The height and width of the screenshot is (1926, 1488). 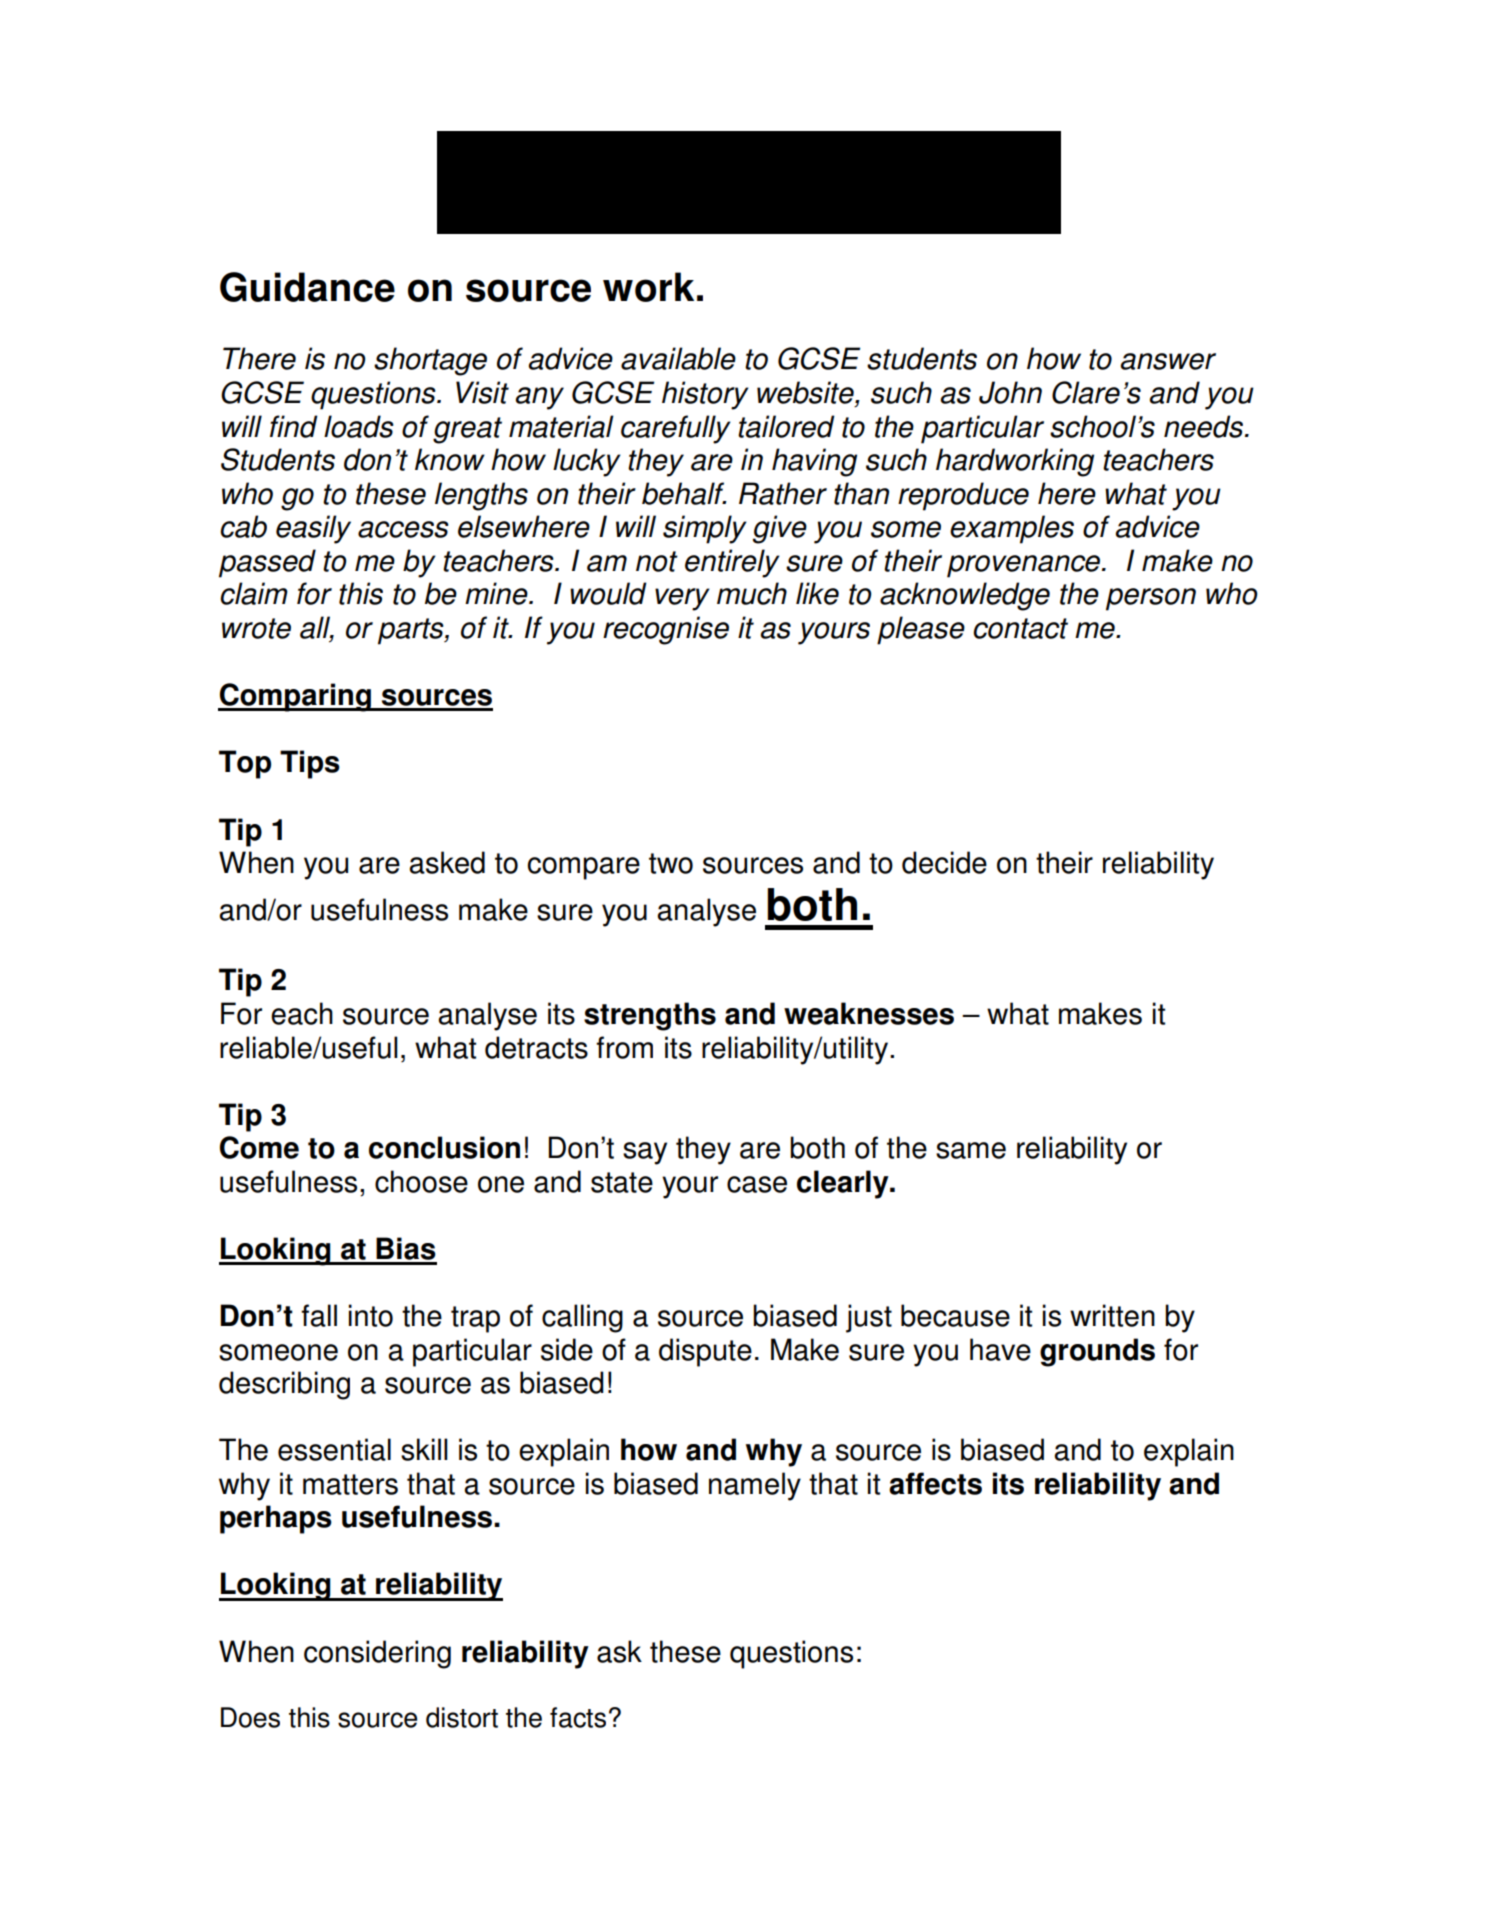 I want to click on weaknesses, so click(x=869, y=1013).
